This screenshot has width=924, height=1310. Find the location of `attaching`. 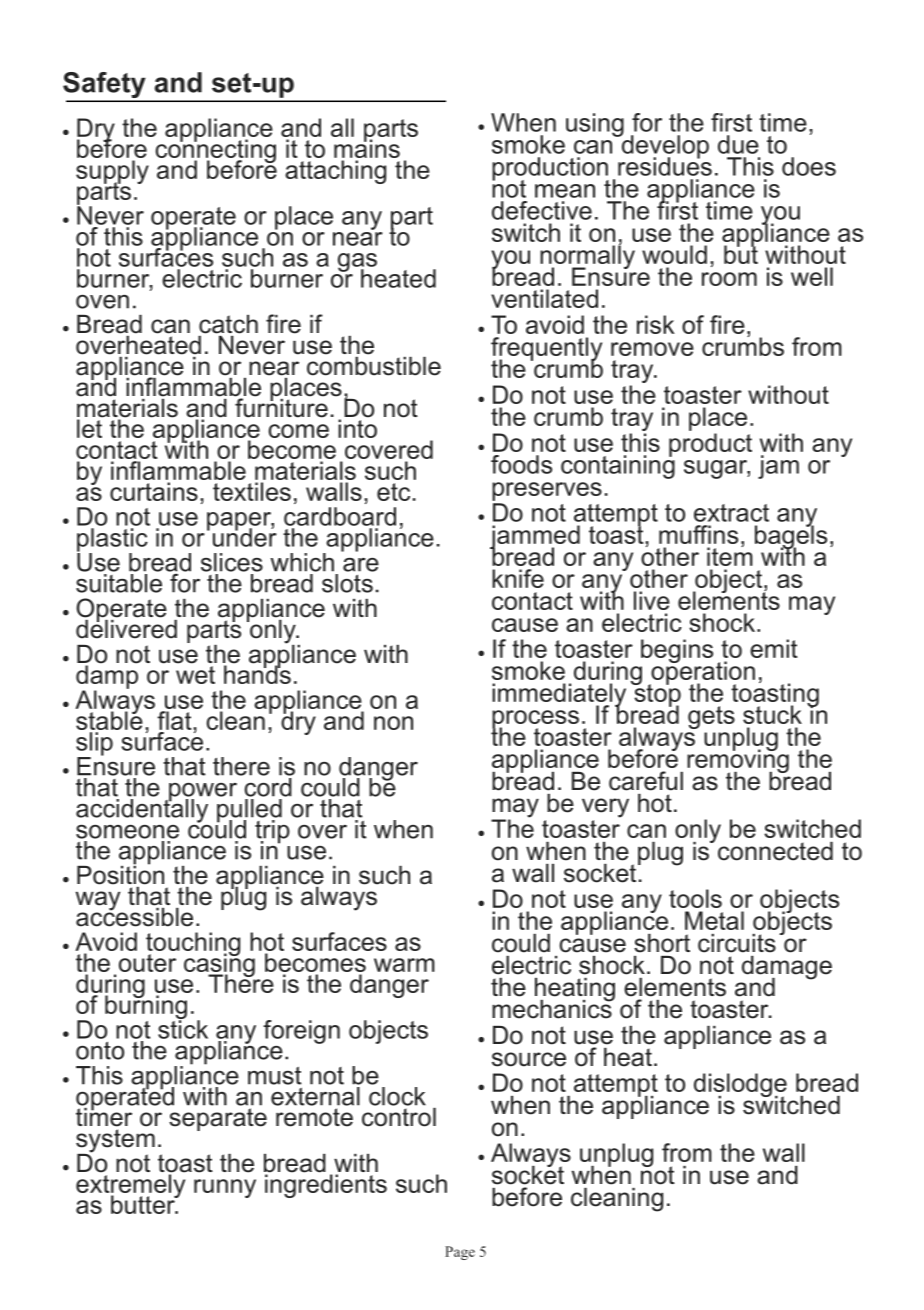

attaching is located at coordinates (335, 172).
